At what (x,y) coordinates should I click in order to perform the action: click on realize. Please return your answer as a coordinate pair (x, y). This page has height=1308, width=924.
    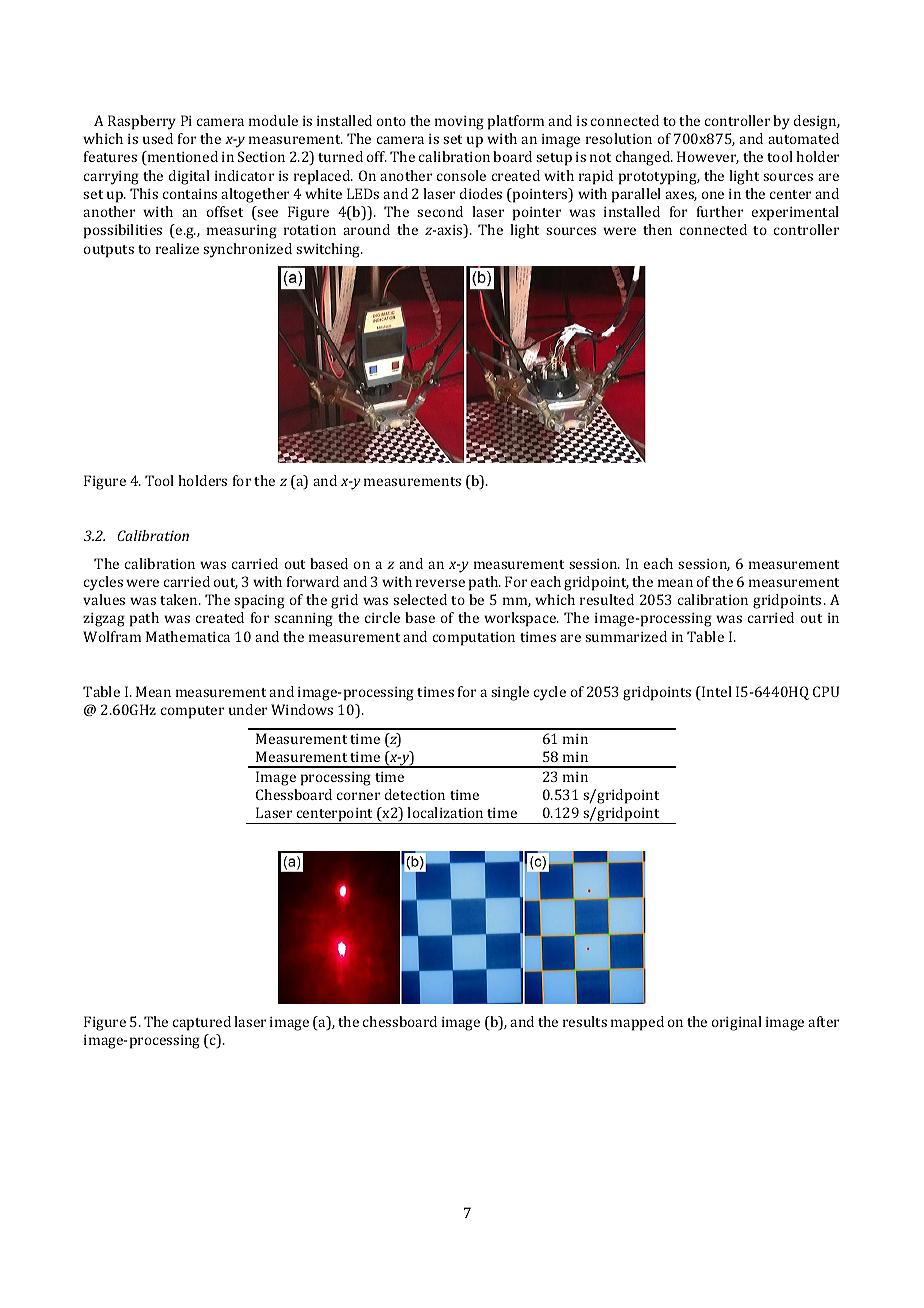
    Looking at the image, I should click on (177, 248).
